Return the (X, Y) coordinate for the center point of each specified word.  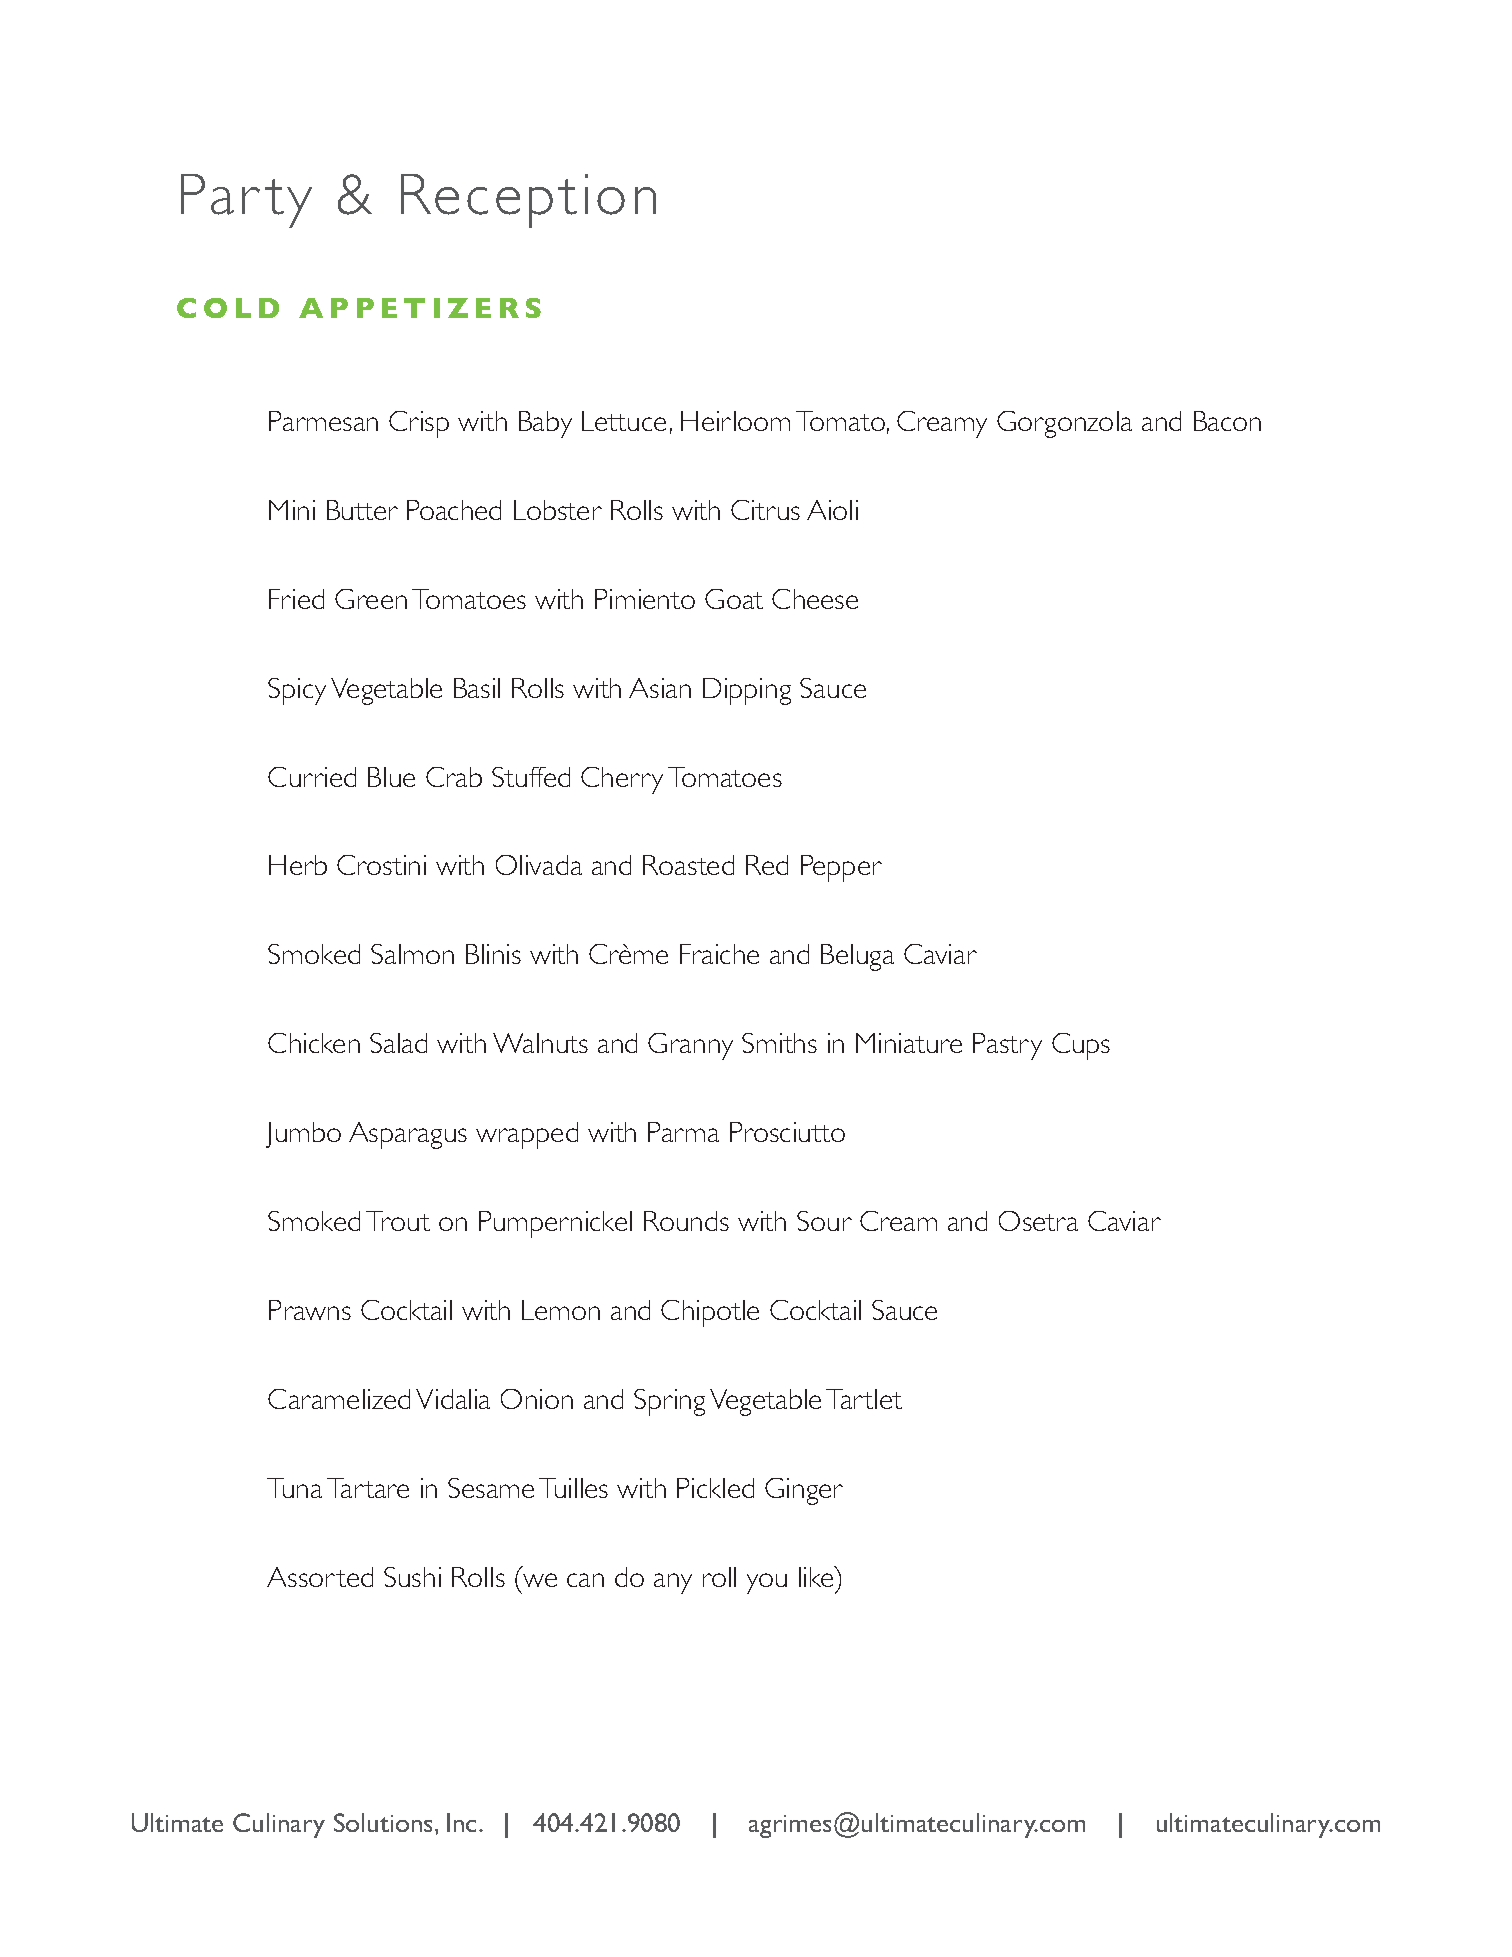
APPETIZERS (420, 308)
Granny (690, 1046)
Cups (1081, 1046)
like (817, 1576)
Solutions (385, 1822)
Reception (528, 201)
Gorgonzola (1064, 424)
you (767, 1583)
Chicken (314, 1043)
